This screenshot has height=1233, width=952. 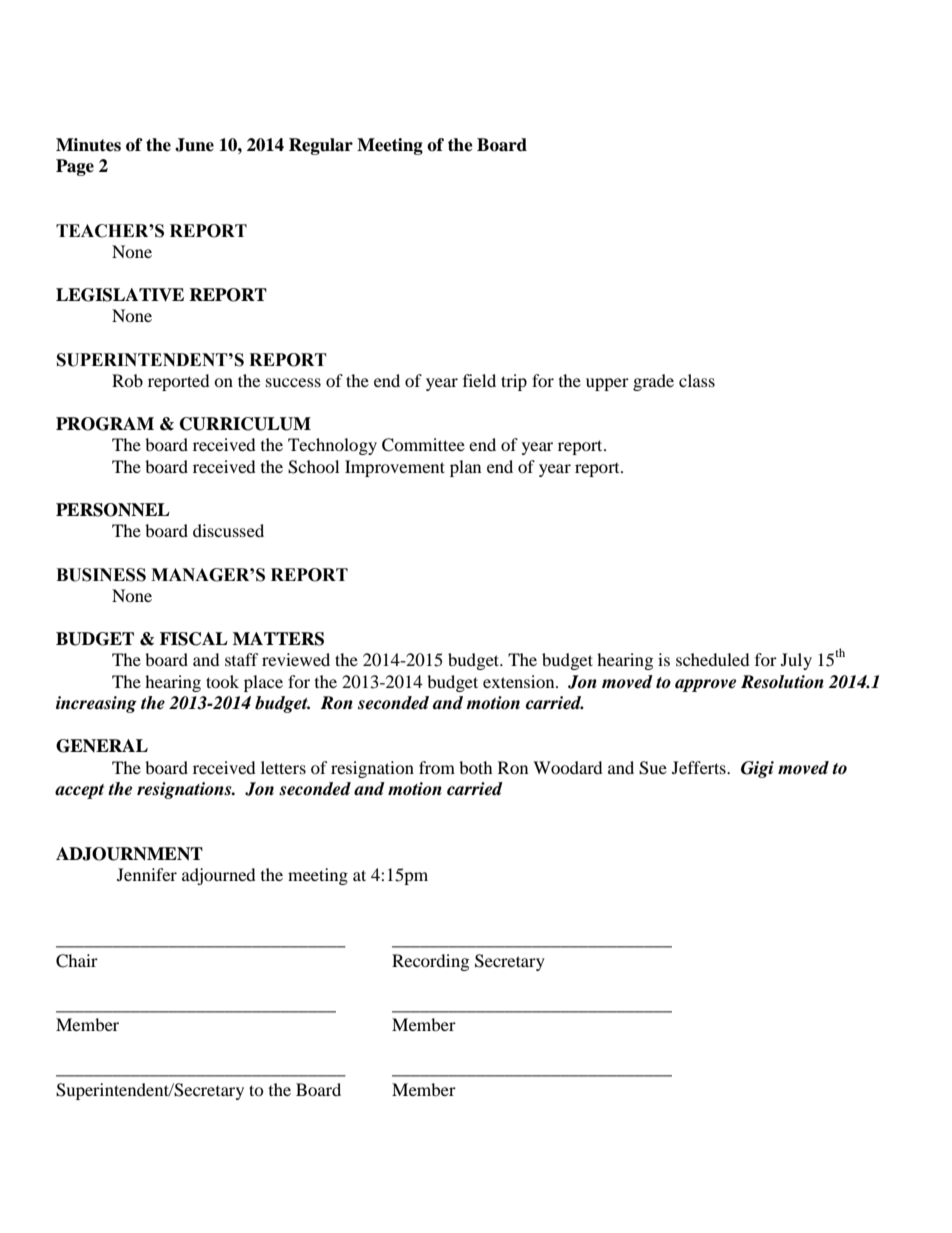 I want to click on June, so click(x=194, y=145).
